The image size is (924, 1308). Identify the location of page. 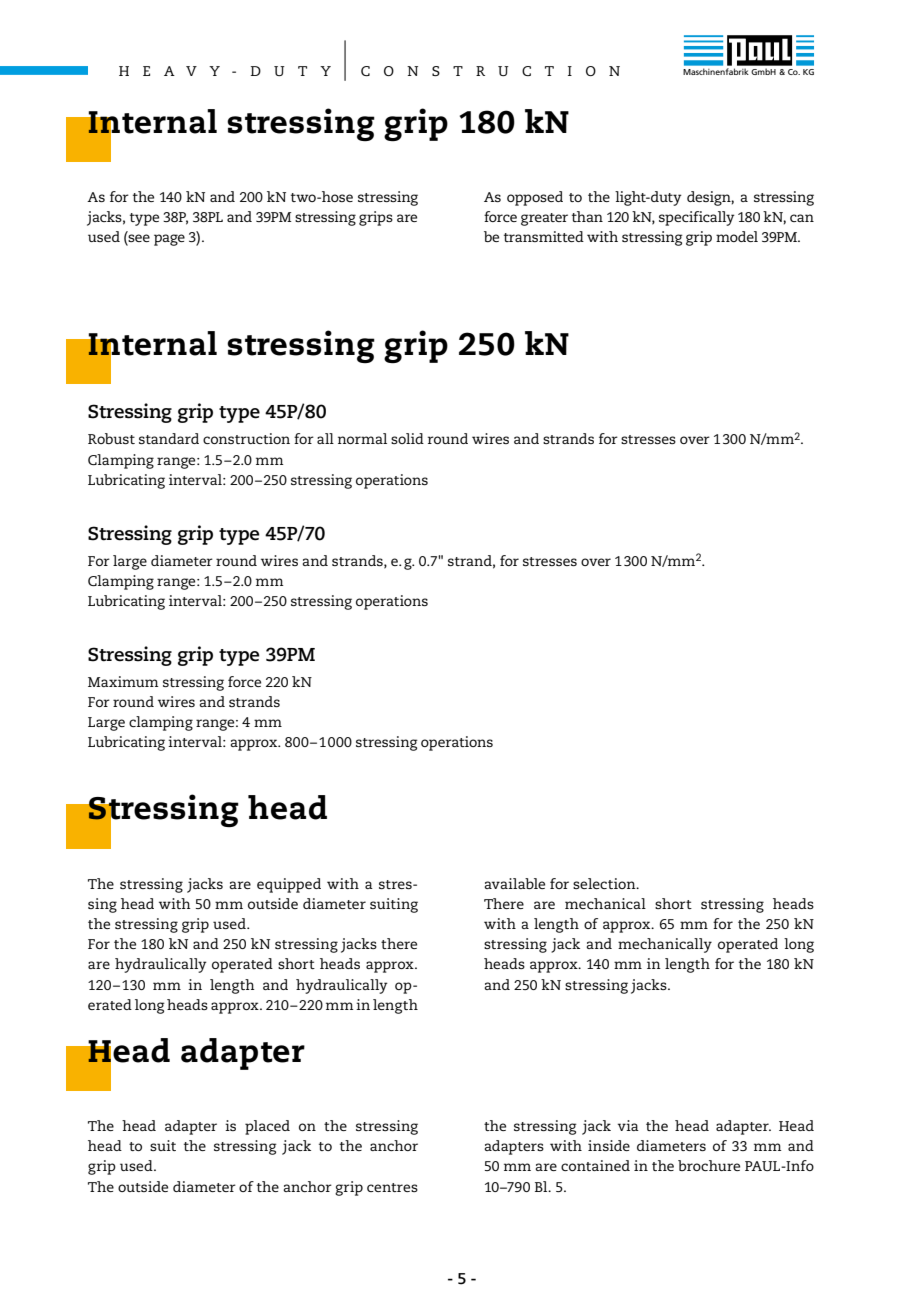
(169, 240).
